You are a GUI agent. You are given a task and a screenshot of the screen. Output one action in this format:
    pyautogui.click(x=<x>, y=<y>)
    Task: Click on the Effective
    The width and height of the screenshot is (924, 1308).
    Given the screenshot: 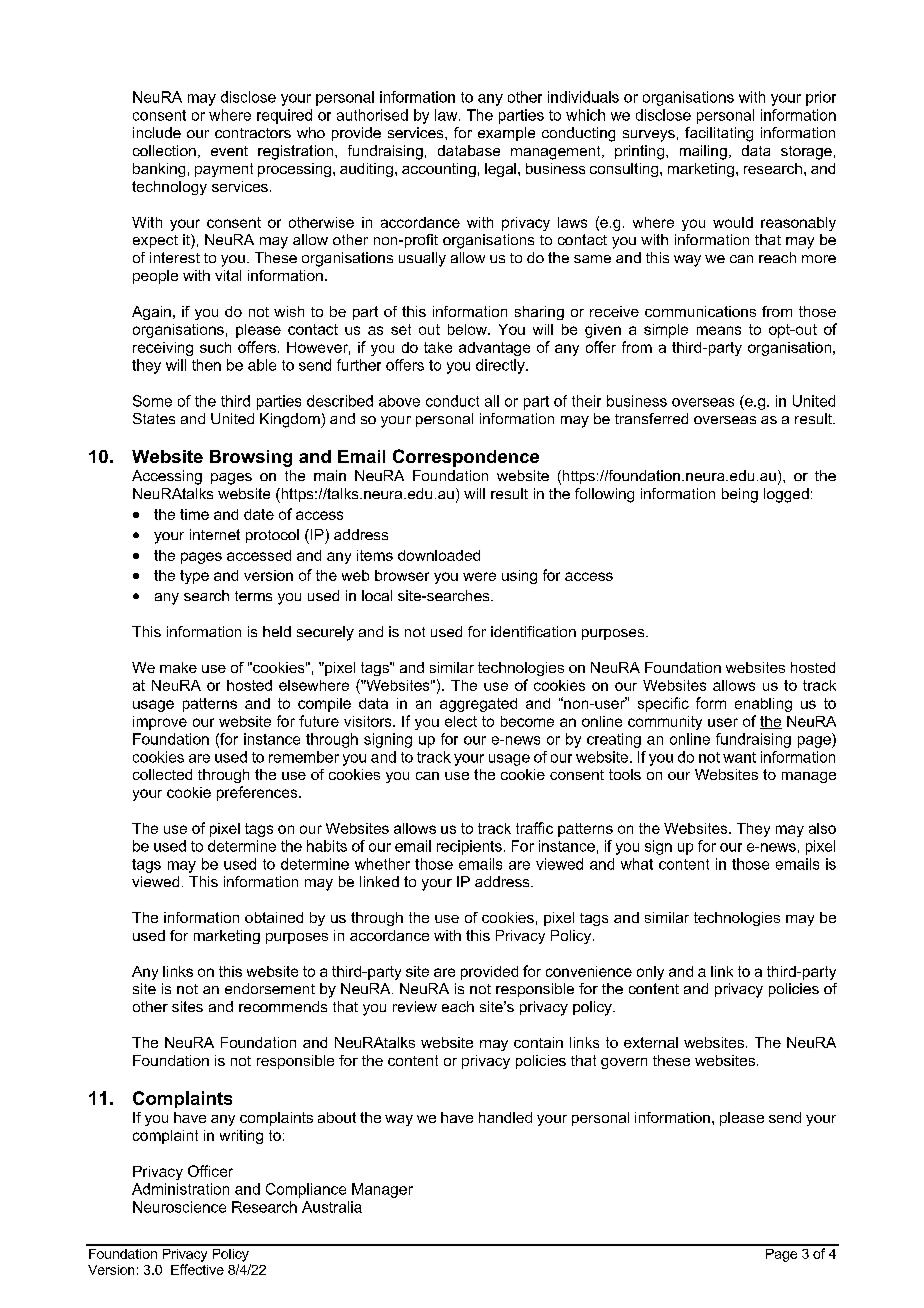 What is the action you would take?
    pyautogui.click(x=197, y=1269)
